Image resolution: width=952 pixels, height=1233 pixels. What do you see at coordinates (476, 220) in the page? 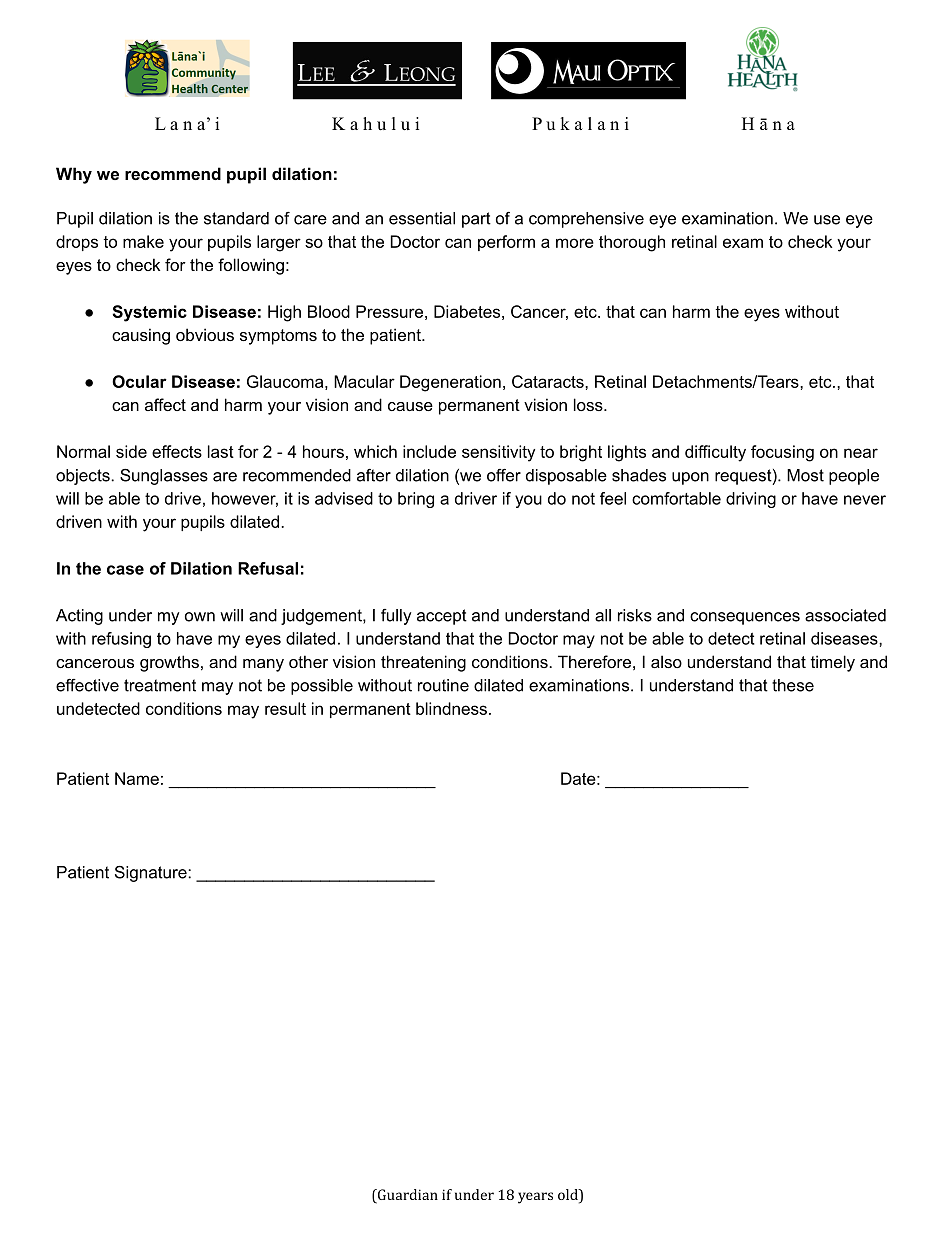
I see `part` at bounding box center [476, 220].
